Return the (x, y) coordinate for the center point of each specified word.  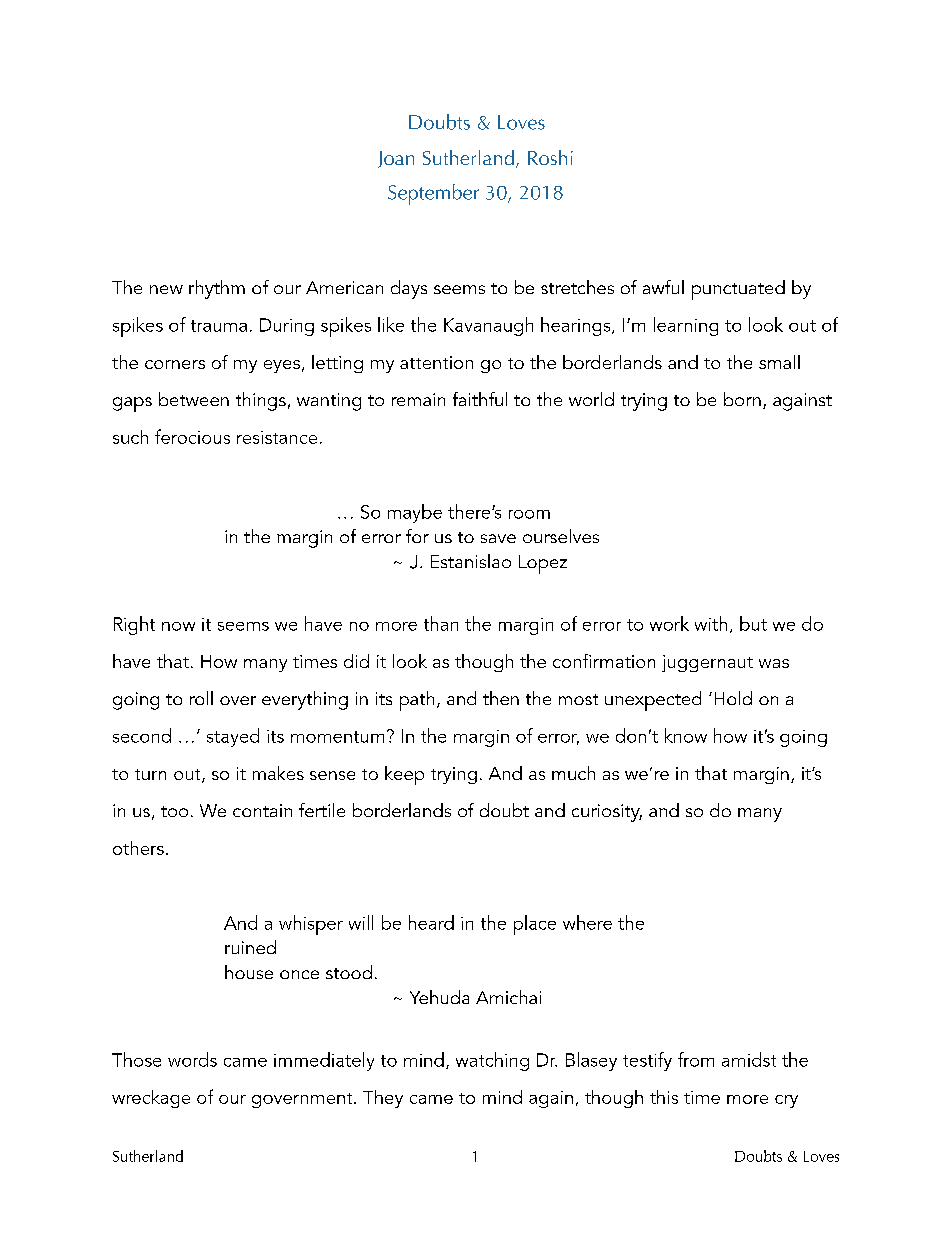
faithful (480, 399)
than (441, 623)
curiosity (607, 813)
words (192, 1059)
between (194, 399)
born (742, 399)
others (138, 848)
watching (492, 1061)
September (433, 194)
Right (134, 625)
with (711, 623)
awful (663, 287)
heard (431, 922)
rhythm (217, 289)
